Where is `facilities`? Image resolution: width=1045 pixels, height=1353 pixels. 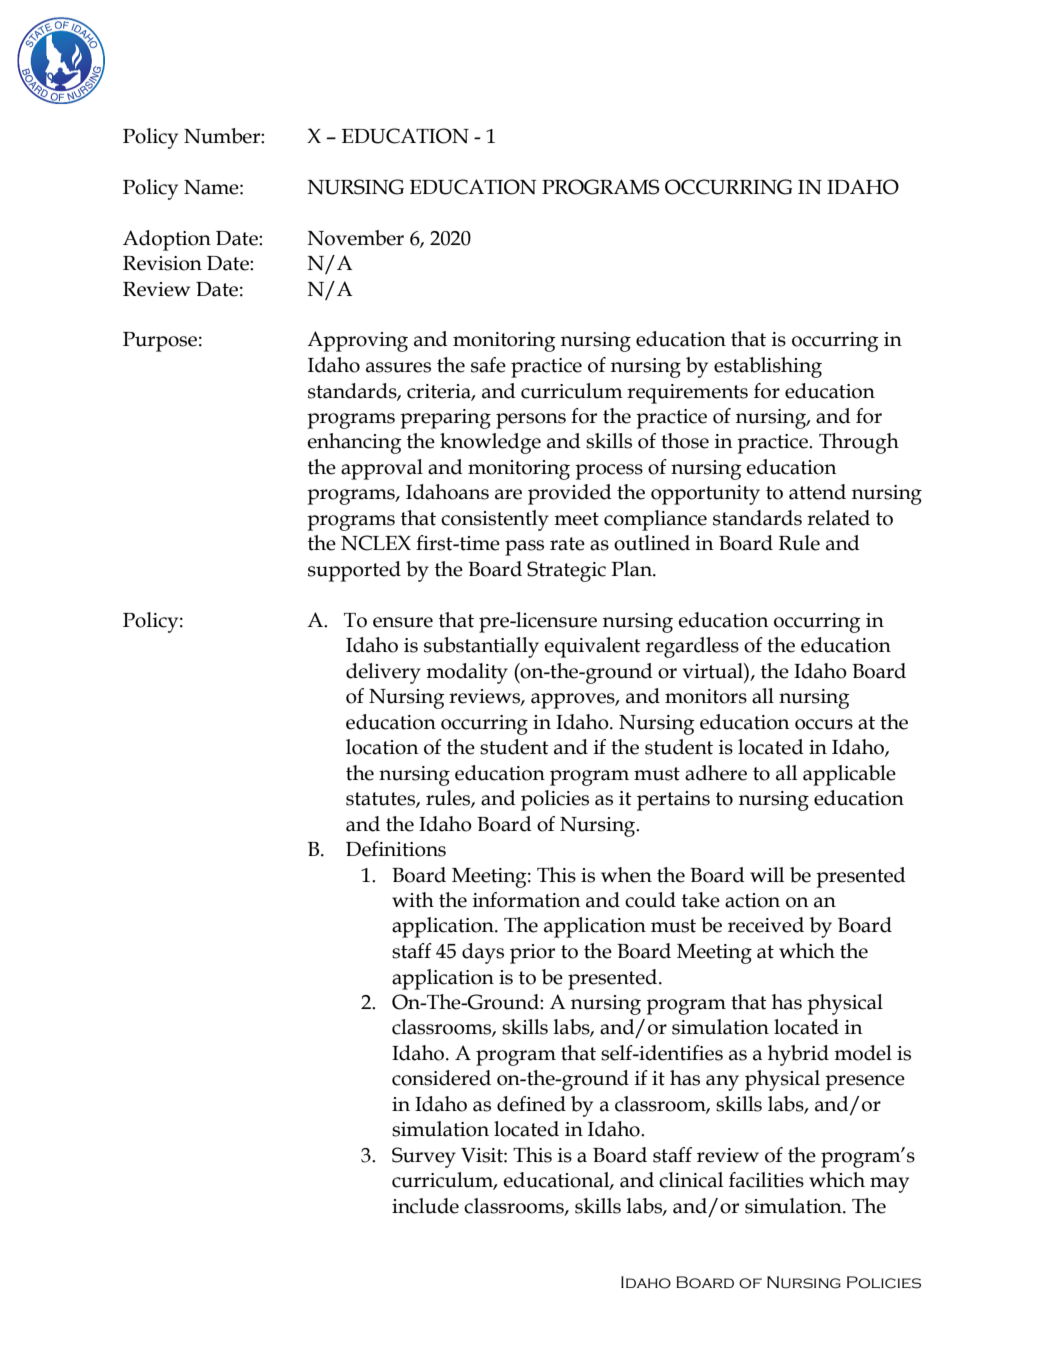 facilities is located at coordinates (766, 1180).
